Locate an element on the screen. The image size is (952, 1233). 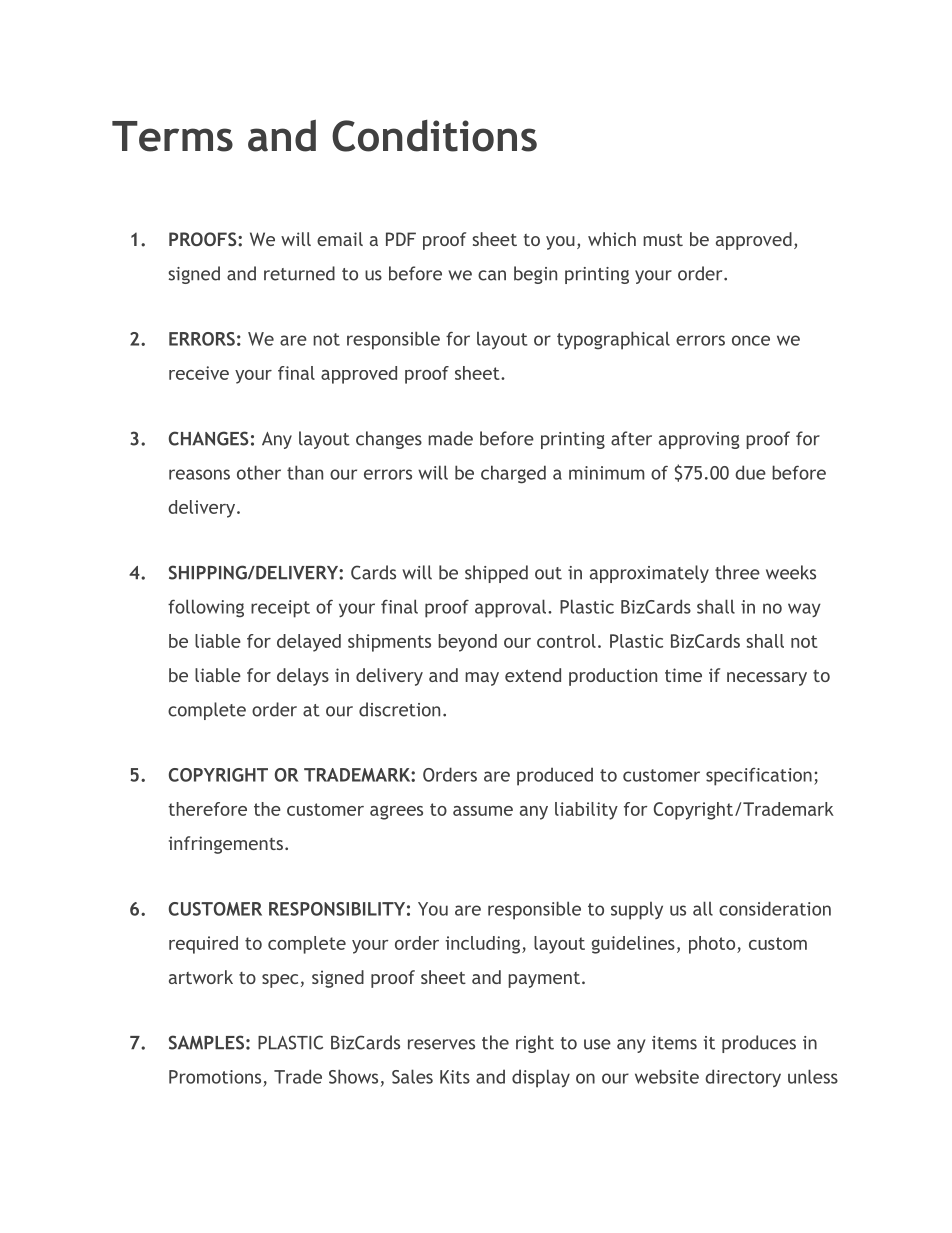
due is located at coordinates (750, 472).
